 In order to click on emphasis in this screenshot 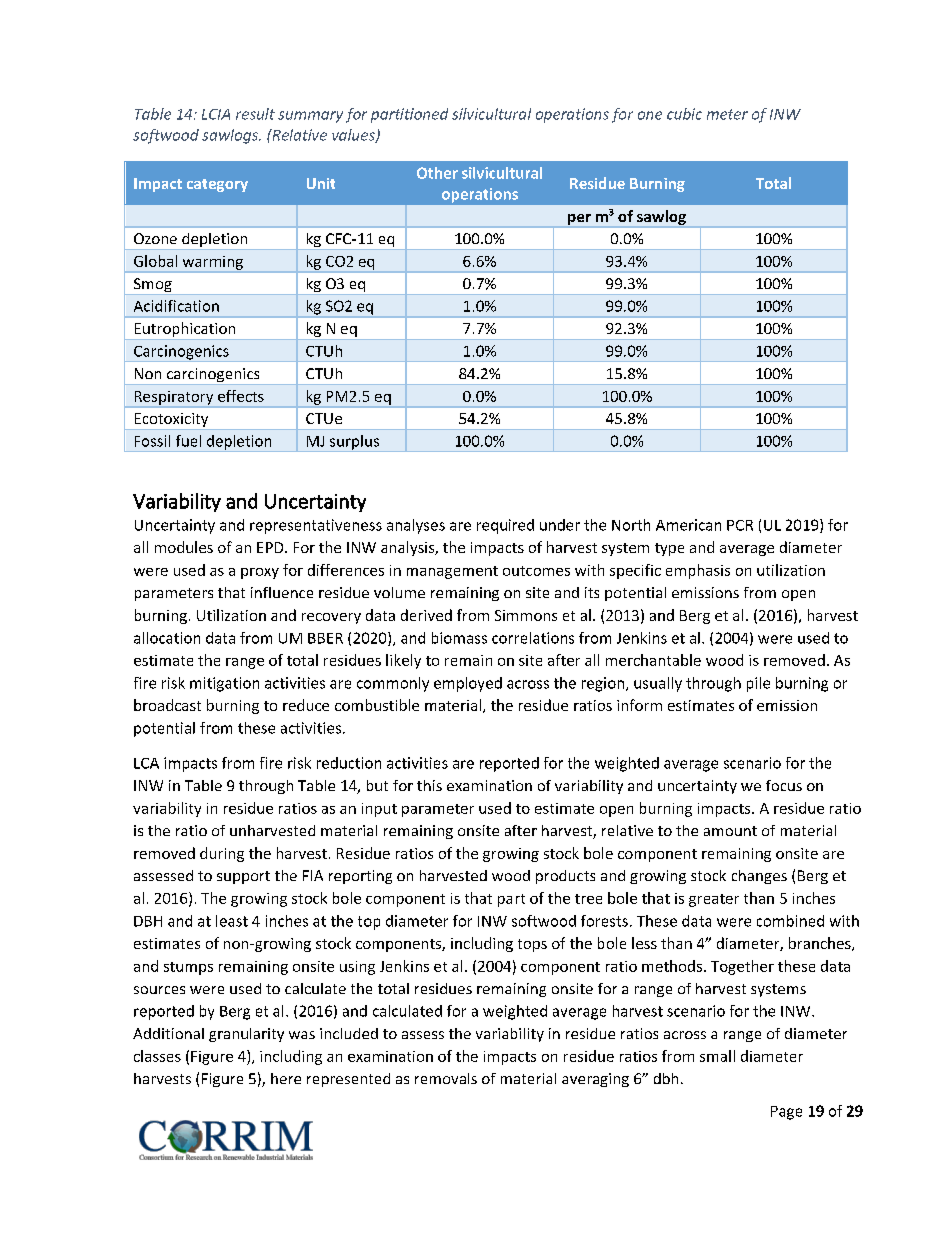, I will do `click(698, 571)`.
